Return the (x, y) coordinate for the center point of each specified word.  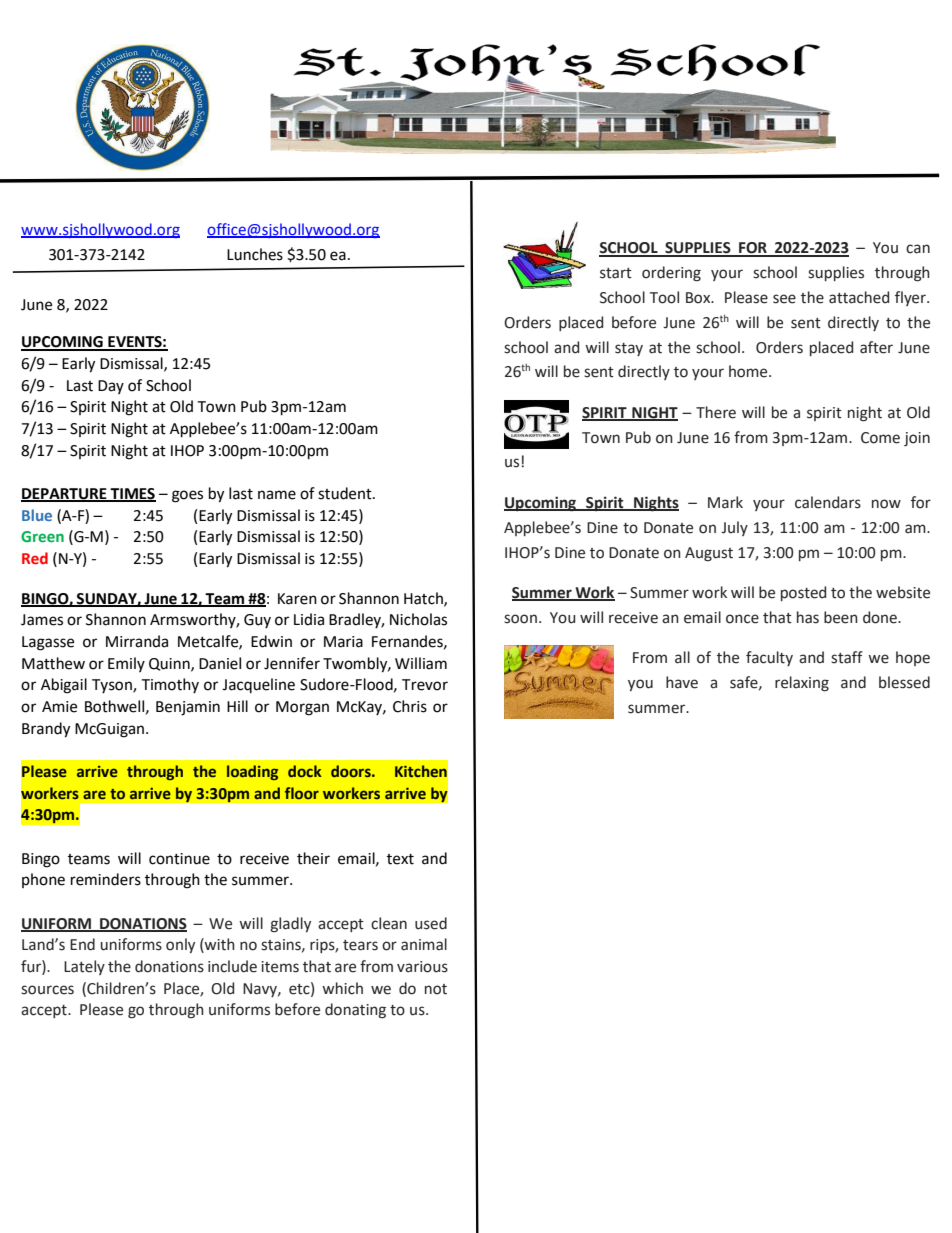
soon (520, 619)
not (436, 989)
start (616, 273)
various (422, 967)
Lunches (255, 254)
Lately (84, 967)
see (784, 299)
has (808, 617)
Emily (126, 664)
